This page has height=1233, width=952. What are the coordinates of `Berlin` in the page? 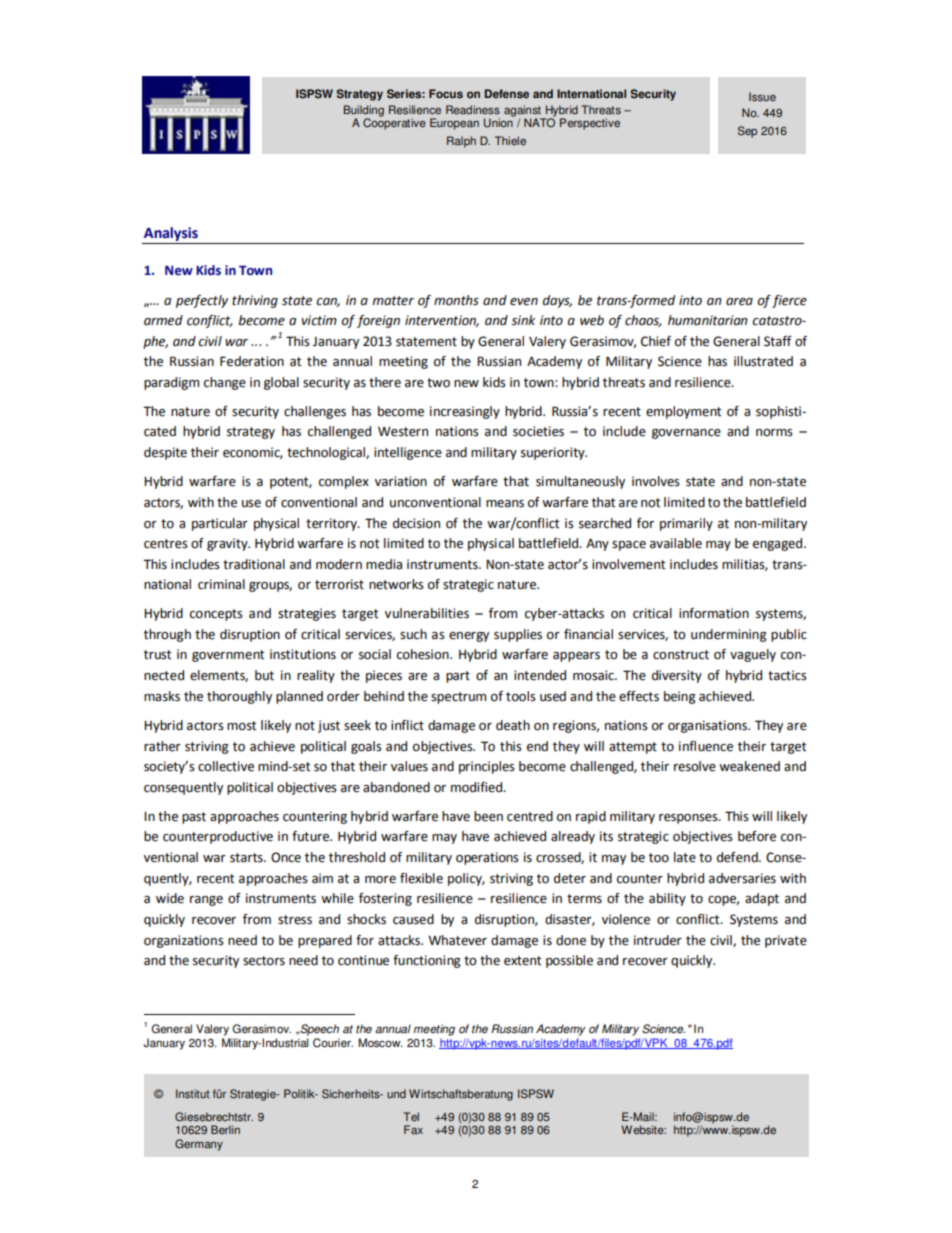 It's located at (225, 1129).
